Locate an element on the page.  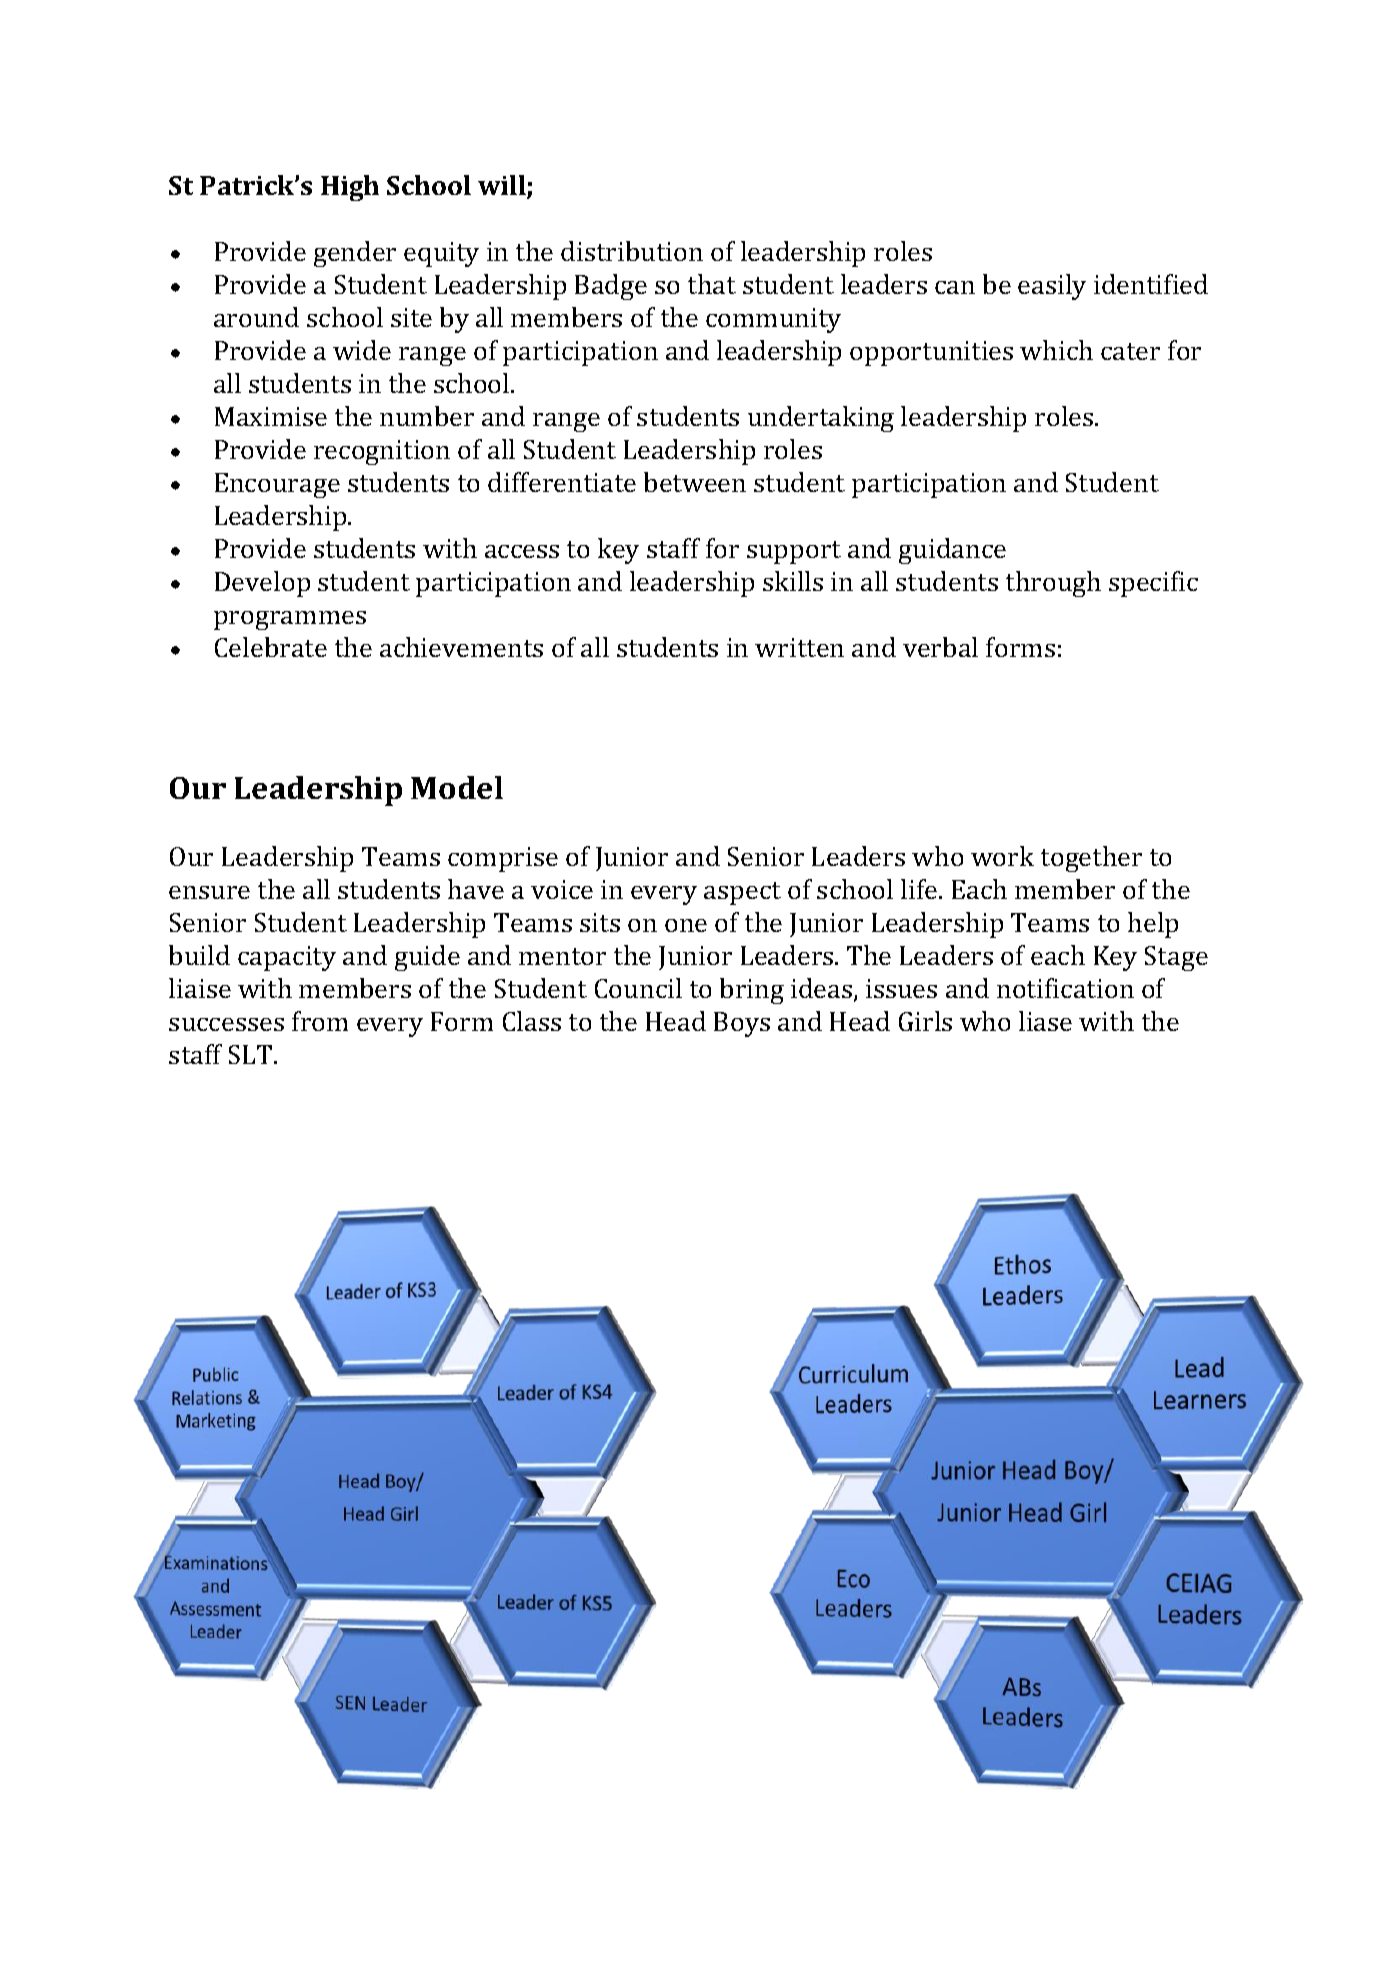
aspect is located at coordinates (742, 893).
